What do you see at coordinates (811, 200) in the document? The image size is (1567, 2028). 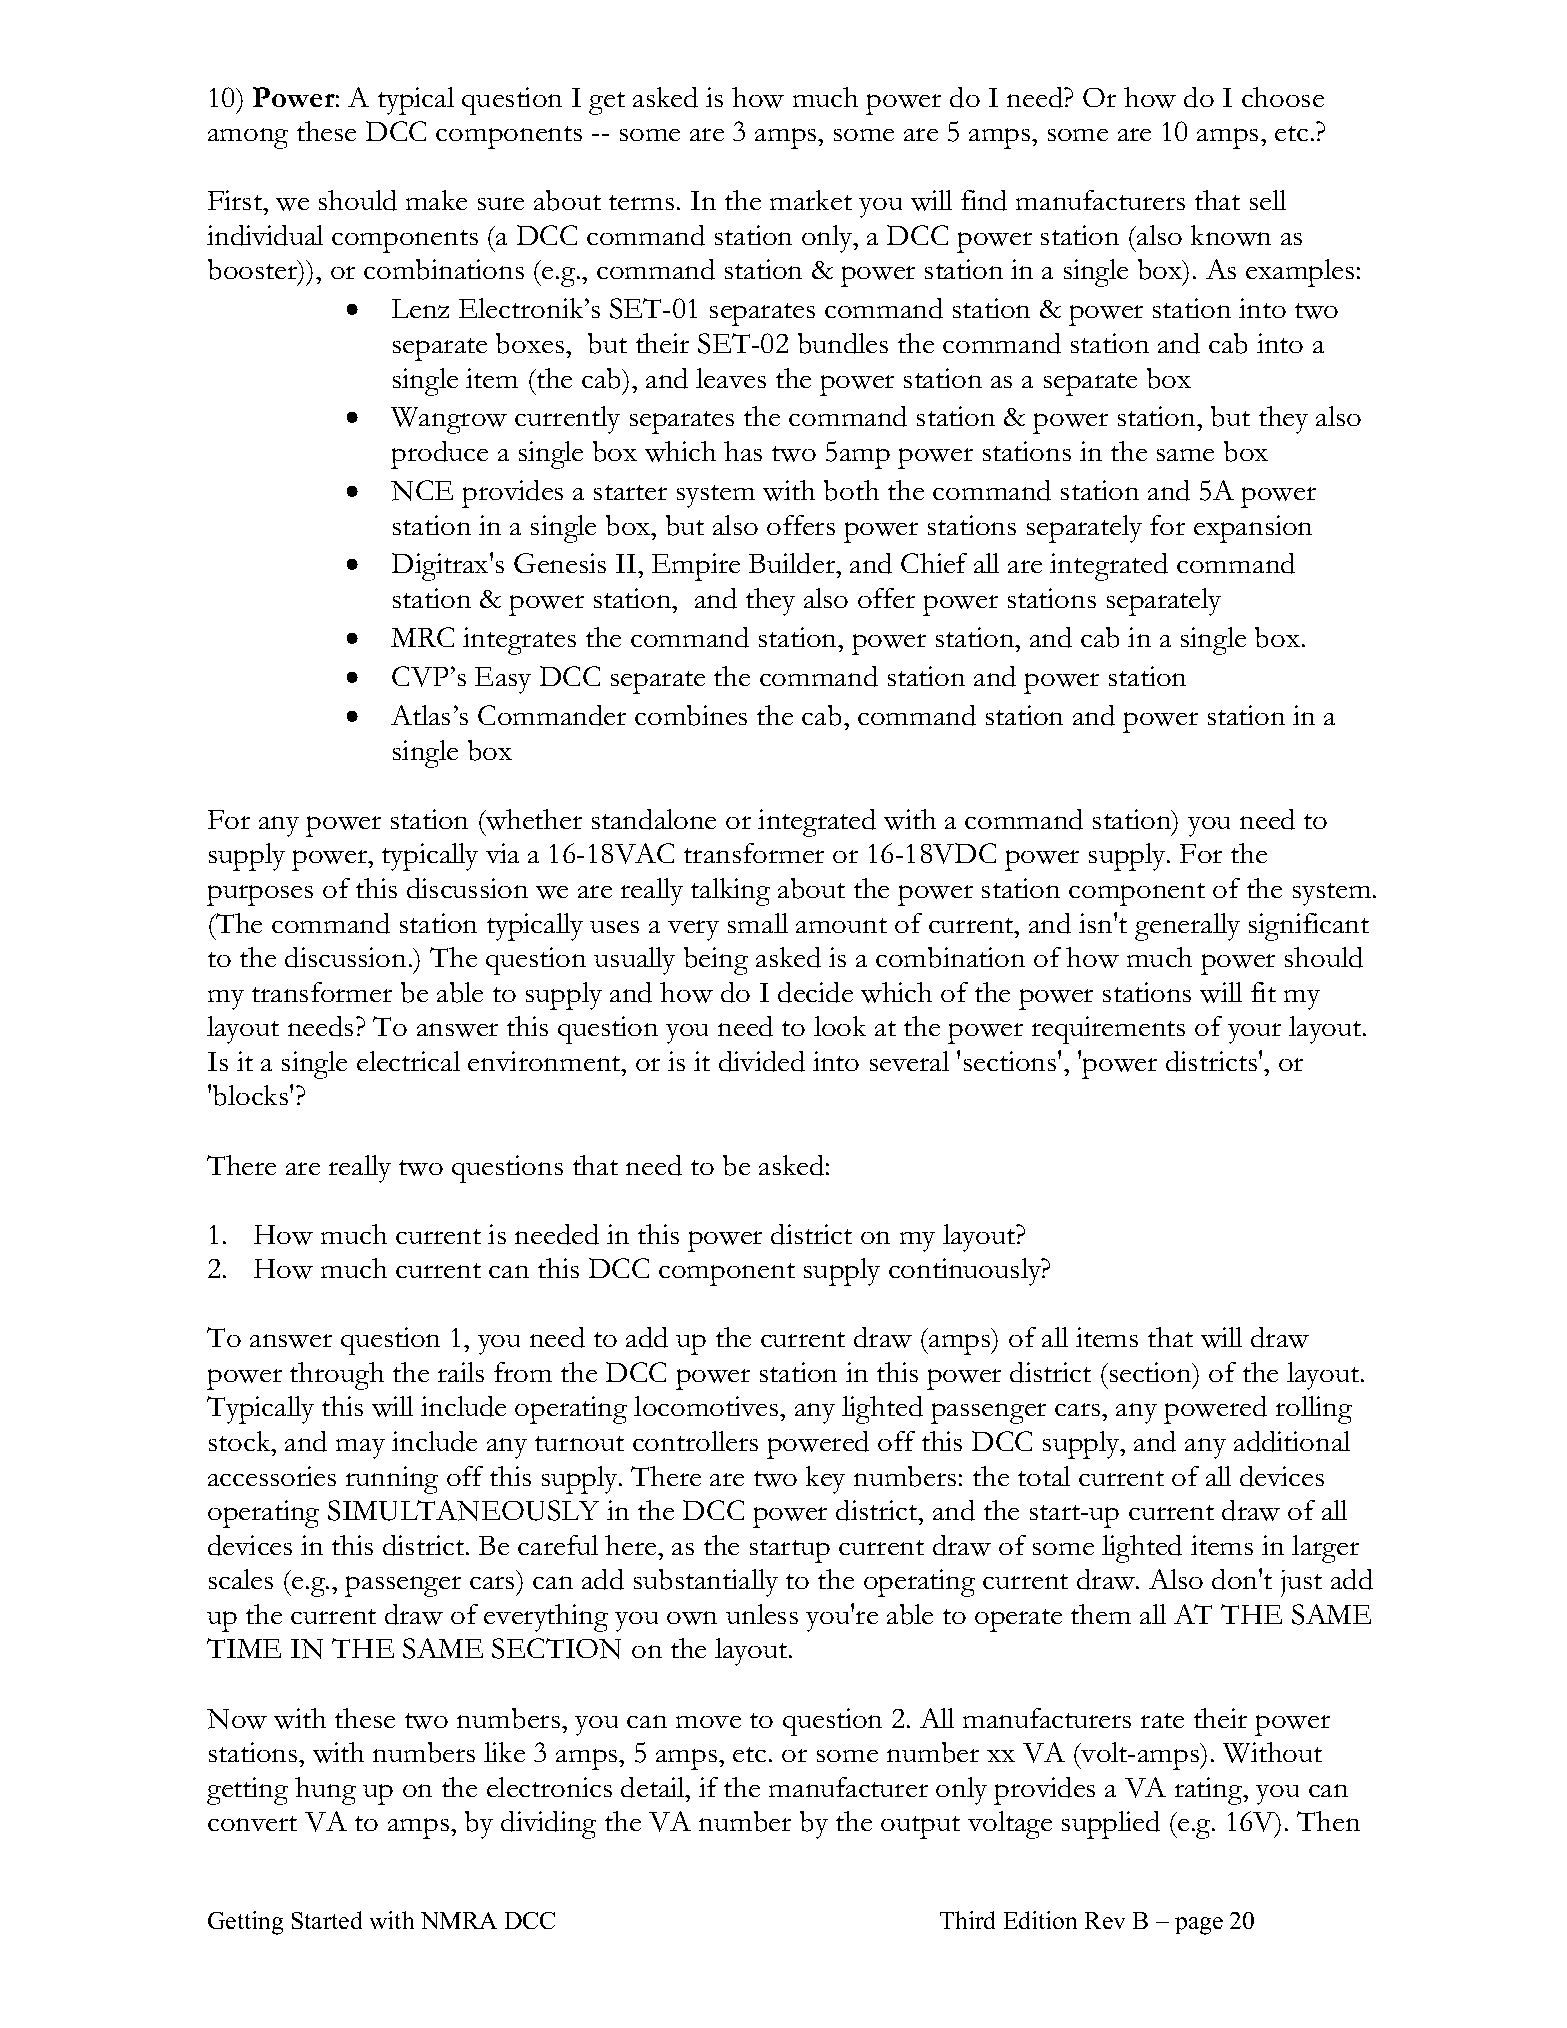 I see `market` at bounding box center [811, 200].
